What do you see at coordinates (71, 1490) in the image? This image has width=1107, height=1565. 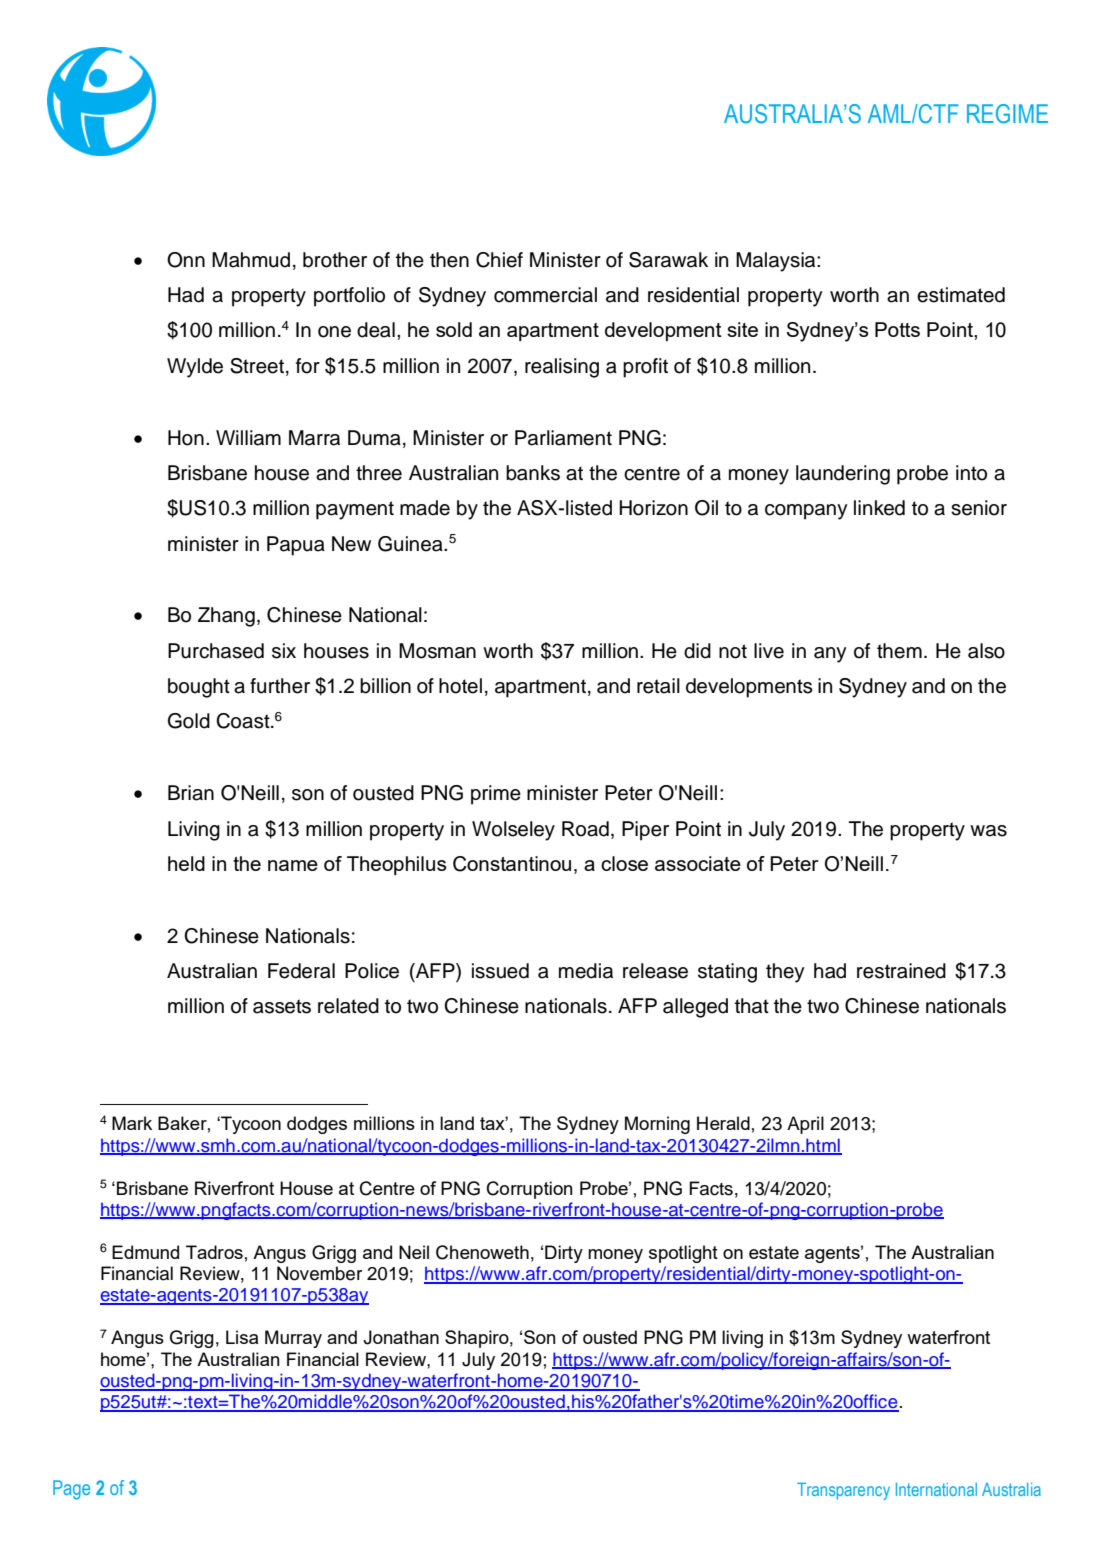 I see `Page` at bounding box center [71, 1490].
